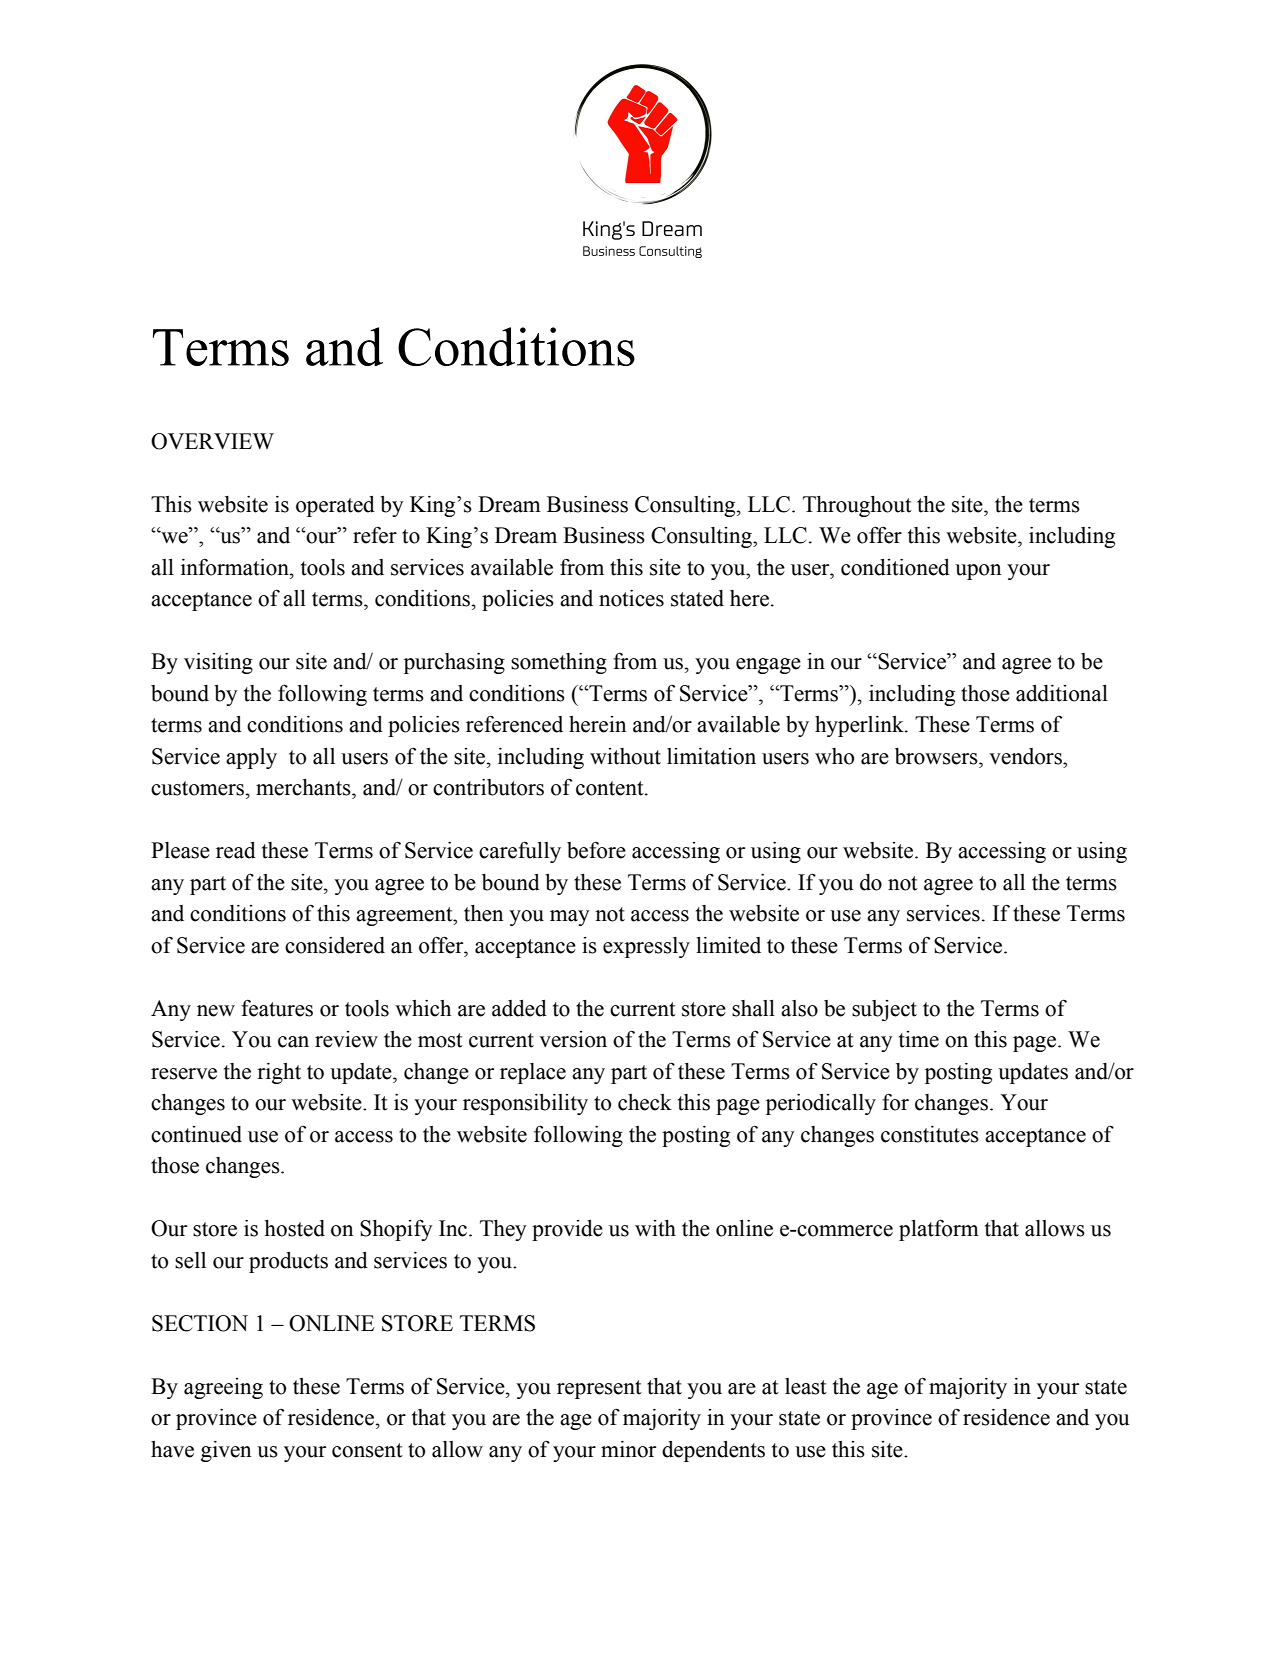 The image size is (1285, 1663). I want to click on provide, so click(567, 1230).
